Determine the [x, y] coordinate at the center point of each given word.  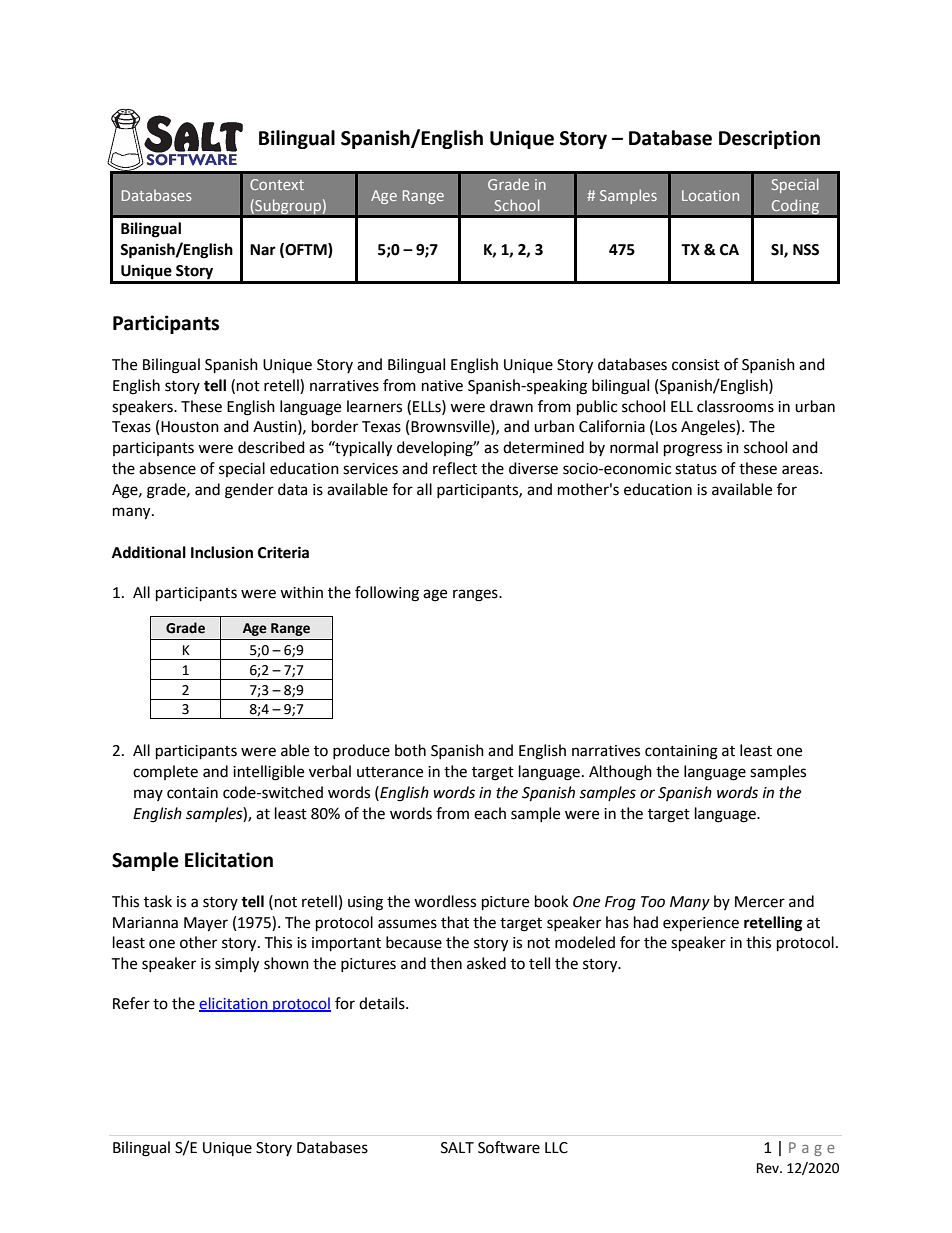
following [387, 594]
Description [769, 139]
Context [277, 184]
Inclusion [222, 552]
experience [701, 924]
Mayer [206, 924]
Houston [190, 427]
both [410, 750]
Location [710, 195]
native [442, 386]
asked [486, 963]
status [696, 469]
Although [620, 773]
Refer [131, 1003]
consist [696, 365]
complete [165, 772]
